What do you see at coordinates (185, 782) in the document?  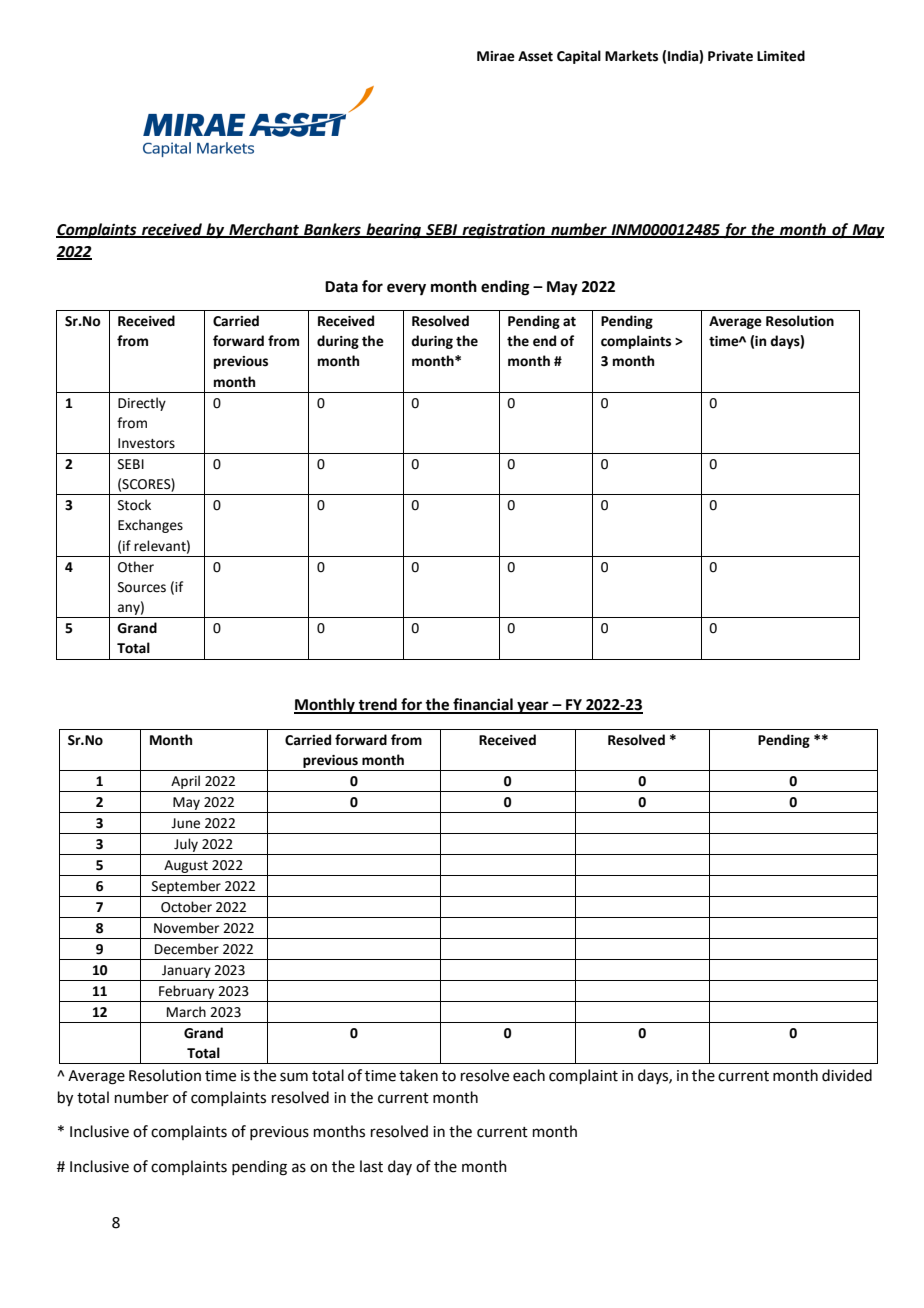 I see `April` at bounding box center [185, 782].
